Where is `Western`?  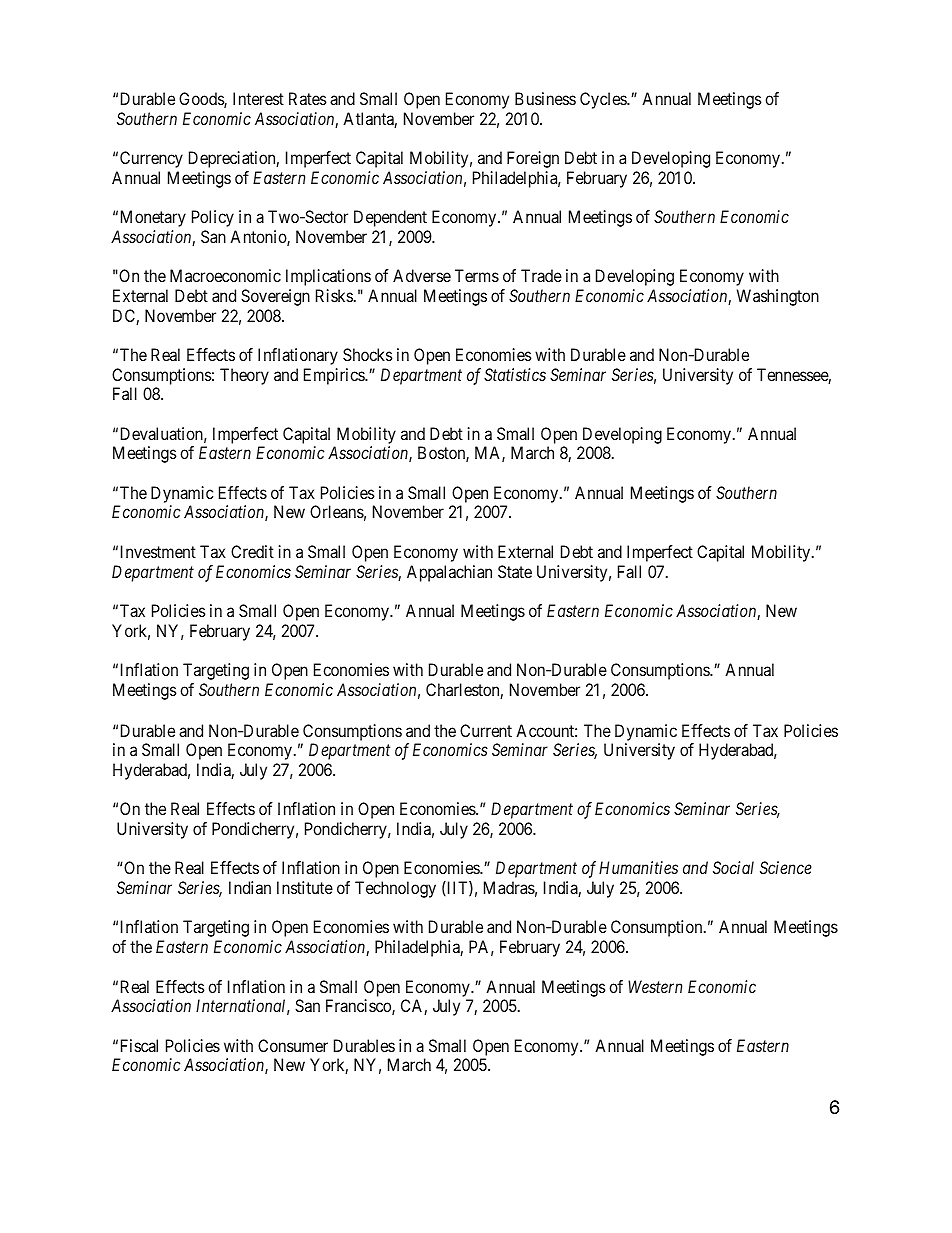
Western is located at coordinates (655, 986).
